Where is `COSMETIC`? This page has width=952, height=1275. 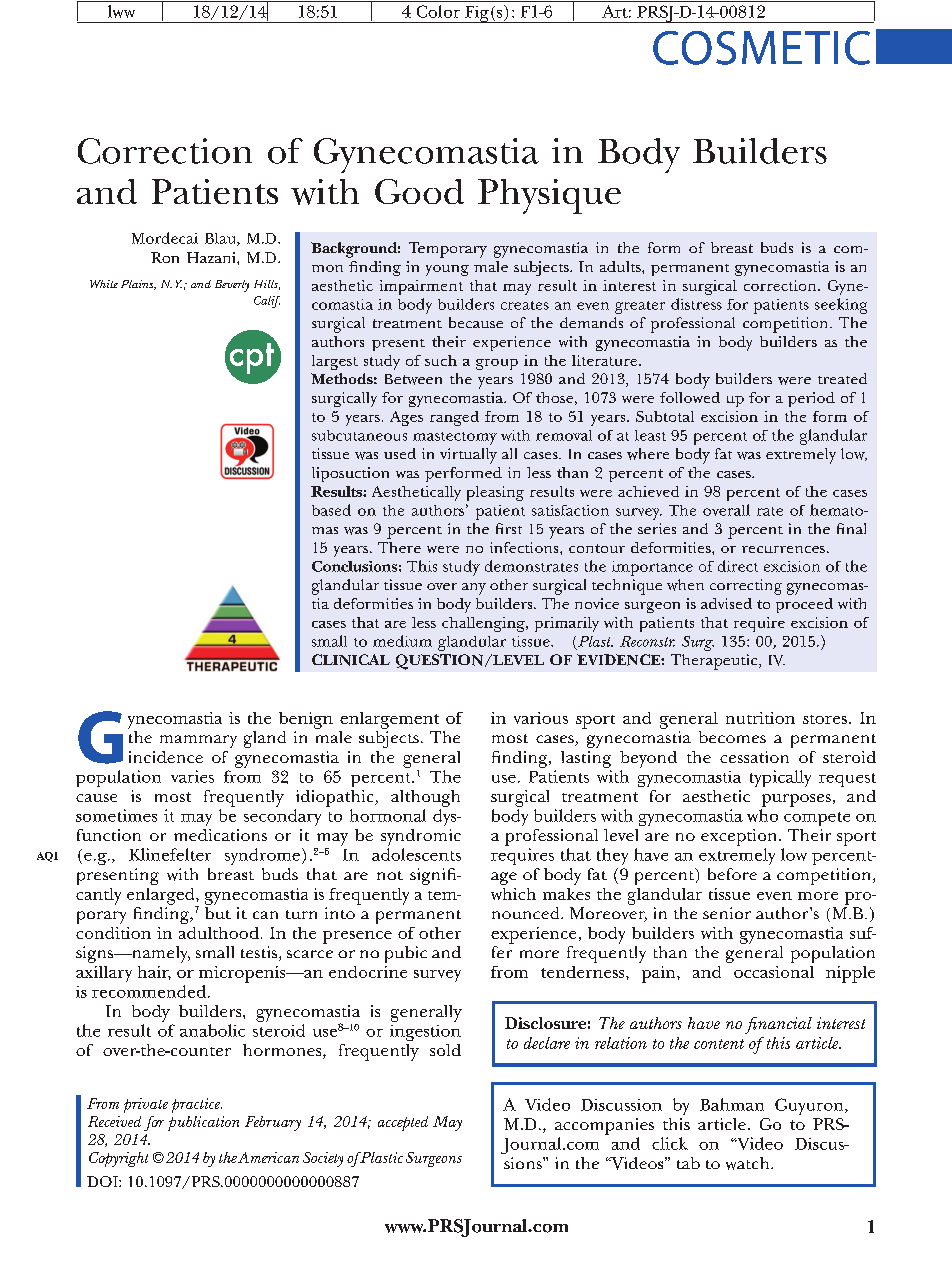
COSMETIC is located at coordinates (761, 48).
